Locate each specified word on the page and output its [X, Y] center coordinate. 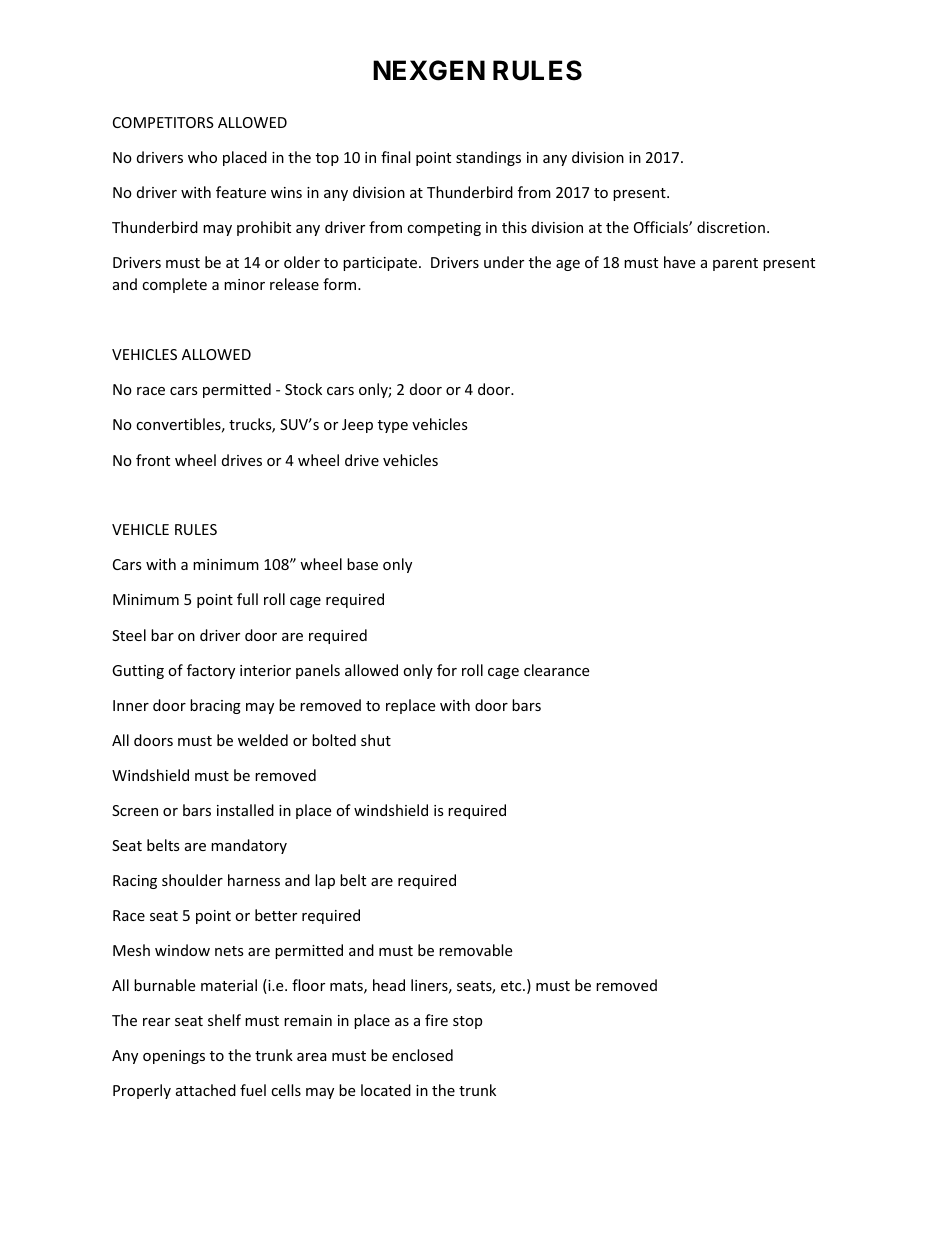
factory [211, 671]
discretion [731, 227]
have [679, 262]
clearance [556, 670]
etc [512, 986]
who [202, 157]
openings [174, 1057]
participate [381, 264]
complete [174, 285]
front [153, 460]
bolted [334, 740]
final [395, 157]
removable [475, 950]
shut [376, 740]
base [362, 564]
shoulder [192, 880]
